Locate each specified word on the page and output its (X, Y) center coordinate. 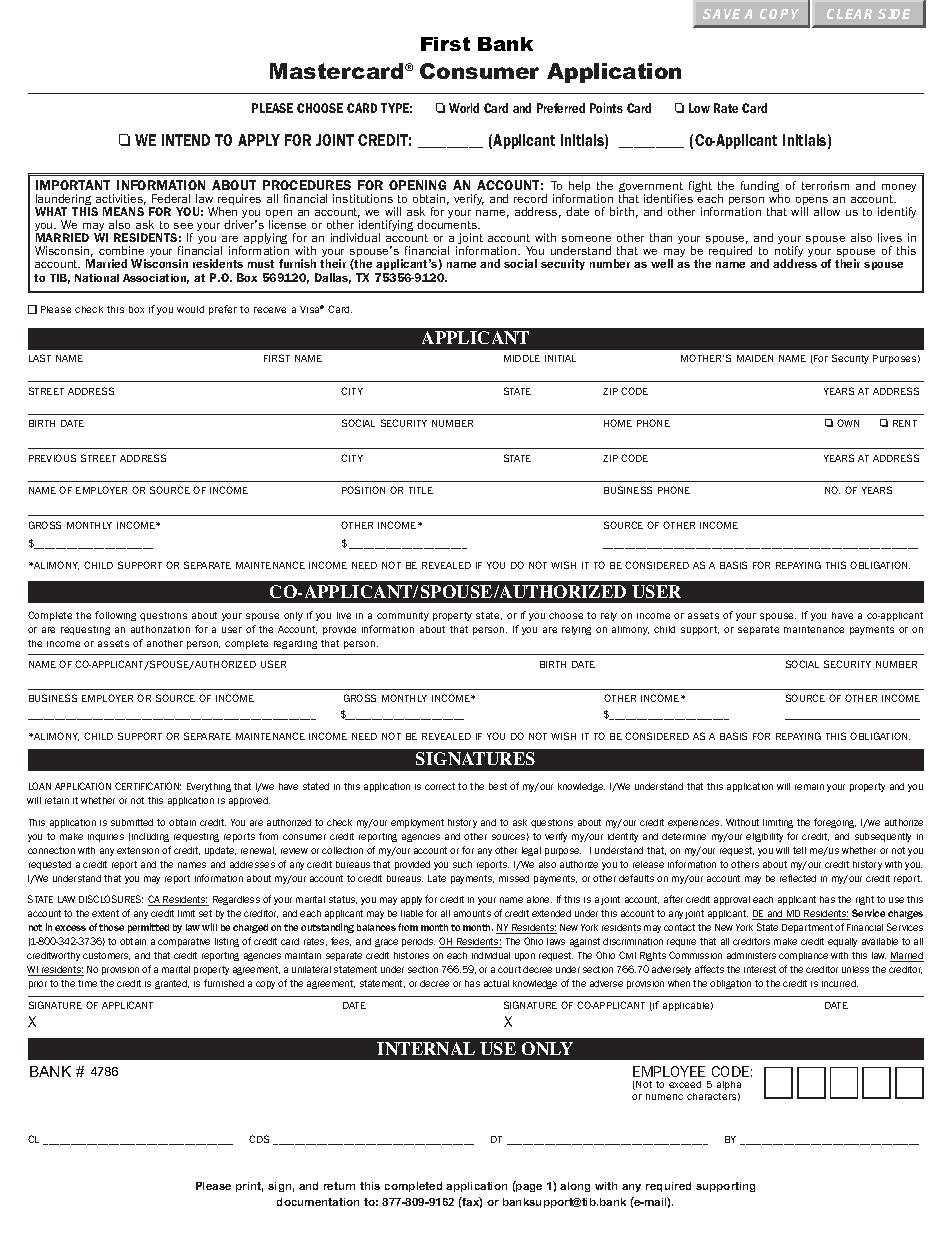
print (249, 1187)
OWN (848, 423)
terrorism (825, 185)
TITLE (421, 490)
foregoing (835, 823)
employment (417, 823)
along (575, 1187)
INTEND (186, 140)
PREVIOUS (52, 458)
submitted (132, 822)
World (464, 108)
